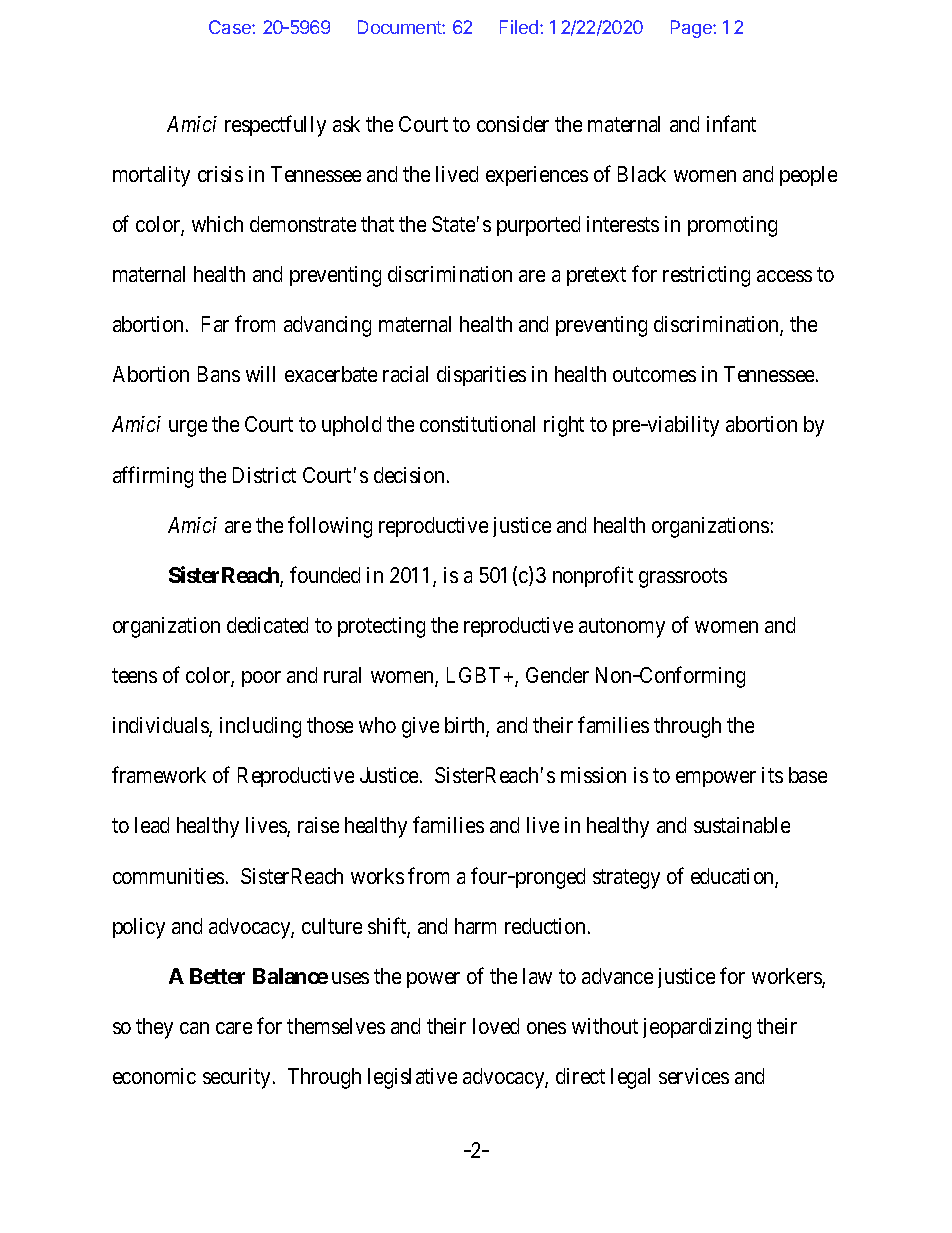 Image resolution: width=952 pixels, height=1233 pixels. I want to click on dedicated, so click(267, 625).
